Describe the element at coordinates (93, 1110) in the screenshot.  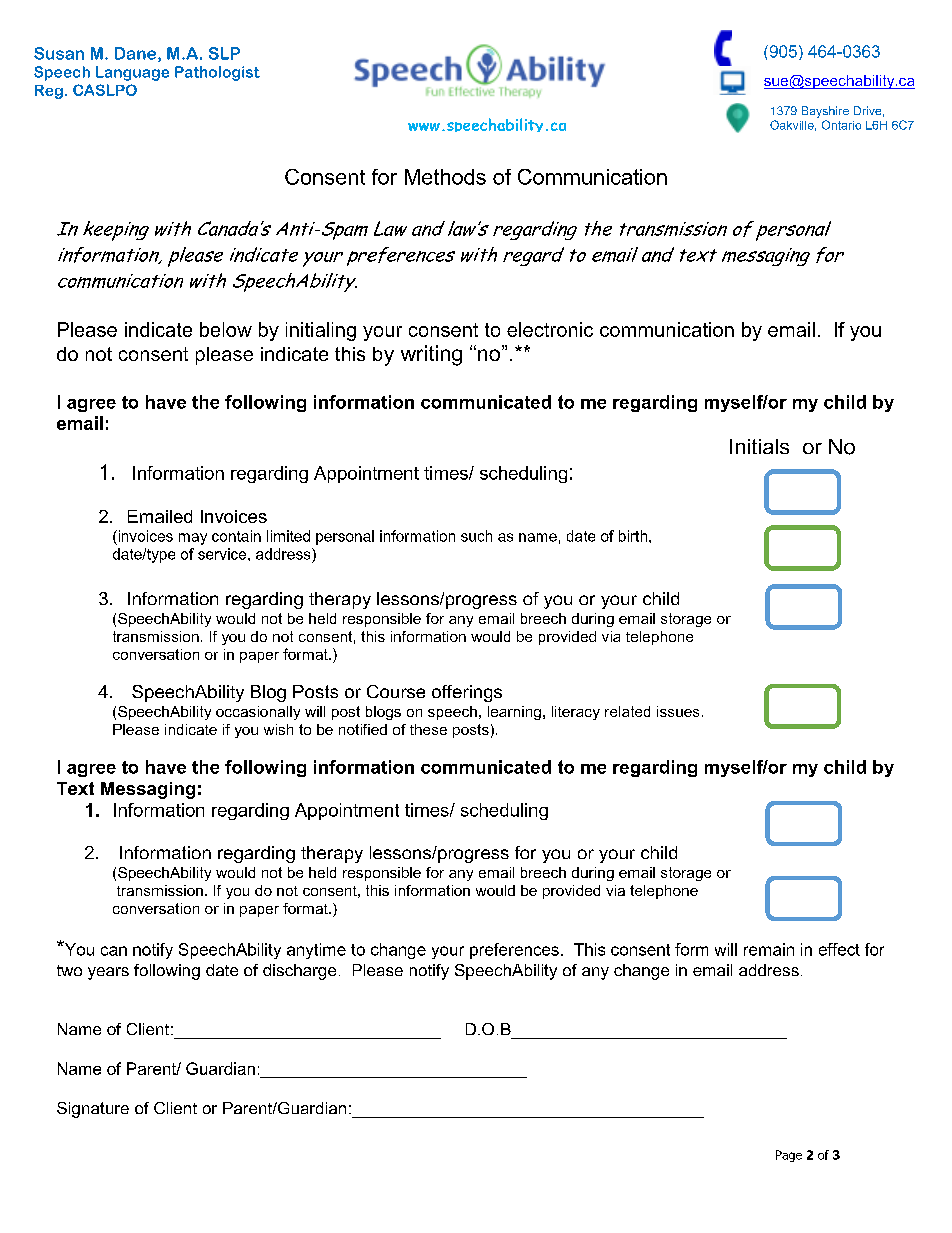
I see `Signature` at that location.
